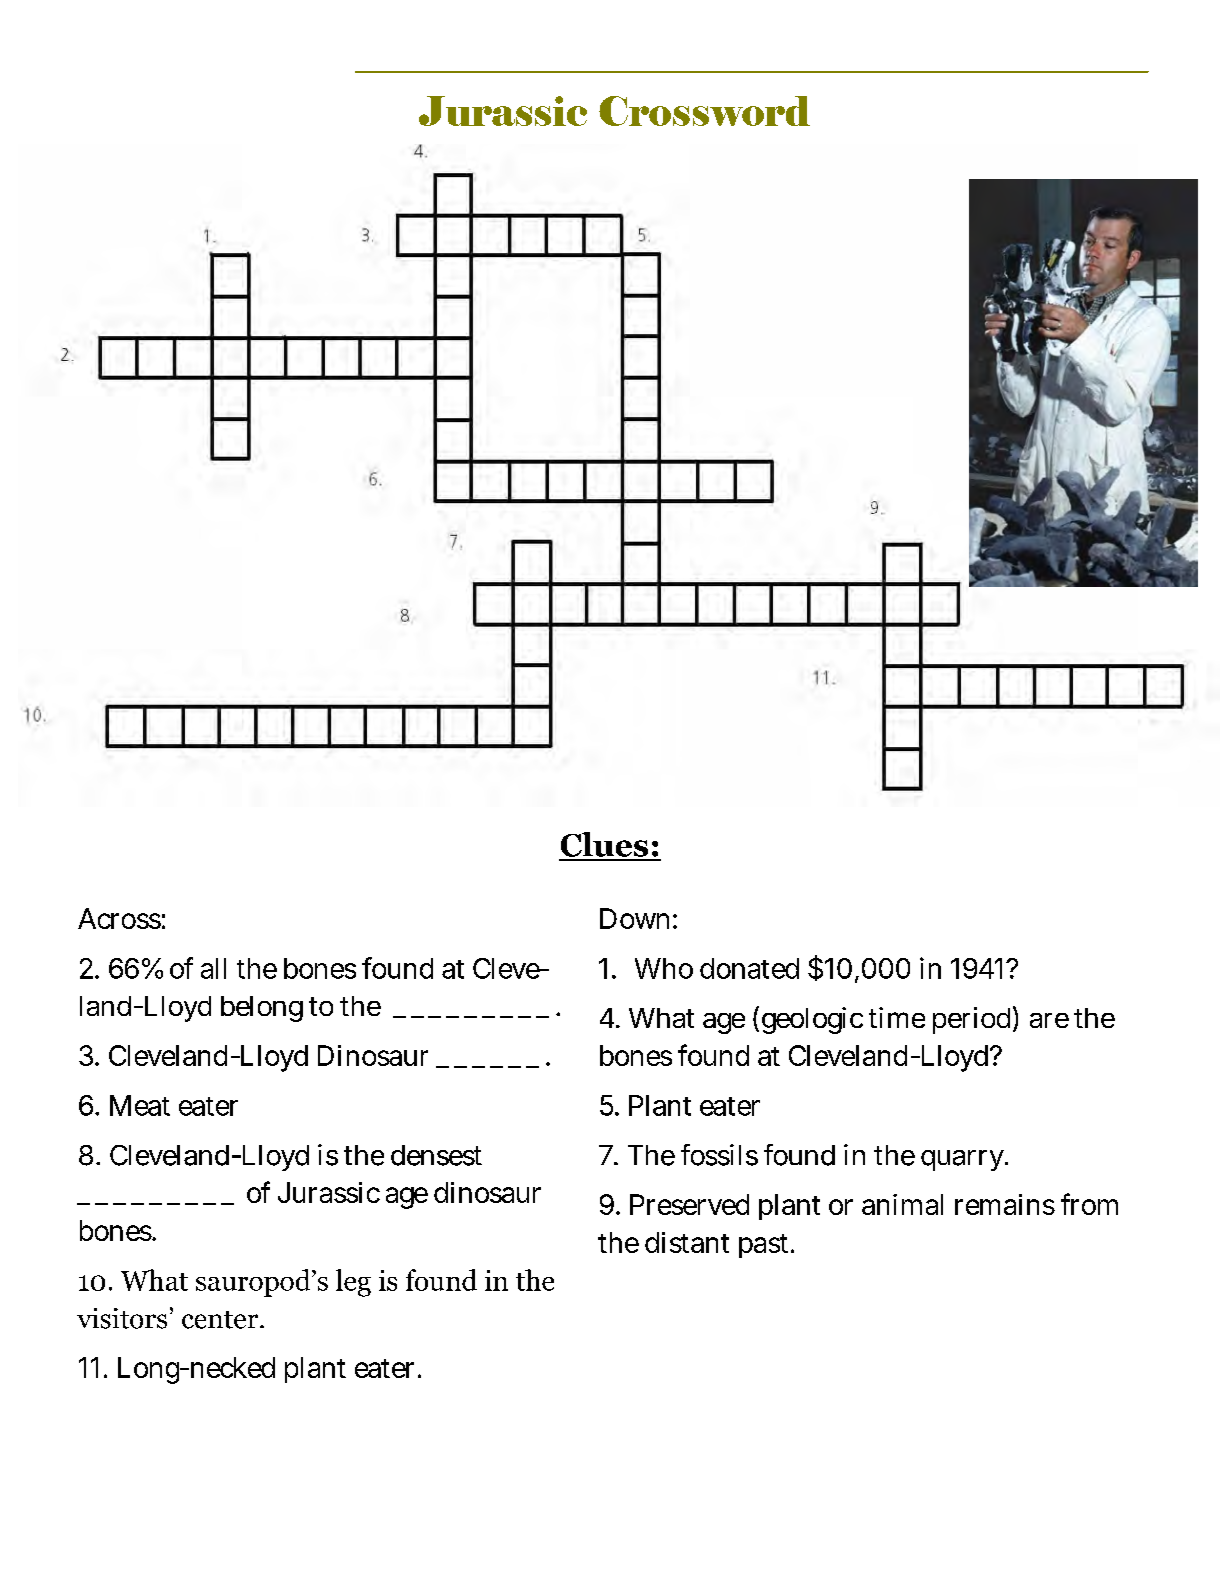 The width and height of the screenshot is (1220, 1579). Describe the element at coordinates (1005, 1204) in the screenshot. I see `remains` at that location.
